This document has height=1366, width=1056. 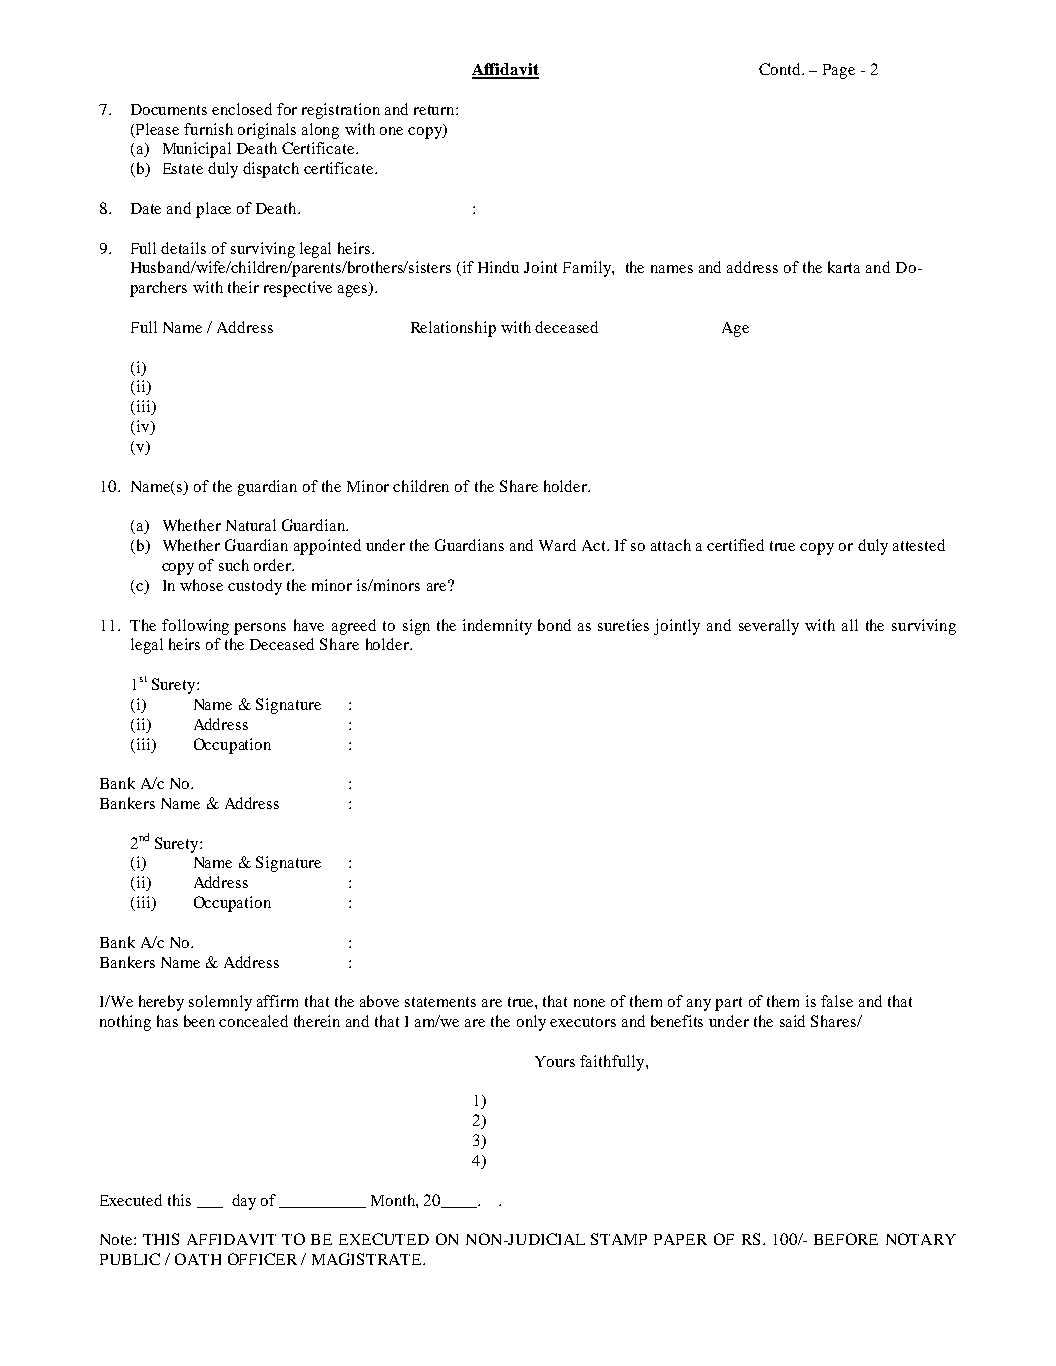 What do you see at coordinates (243, 287) in the document?
I see `their` at bounding box center [243, 287].
